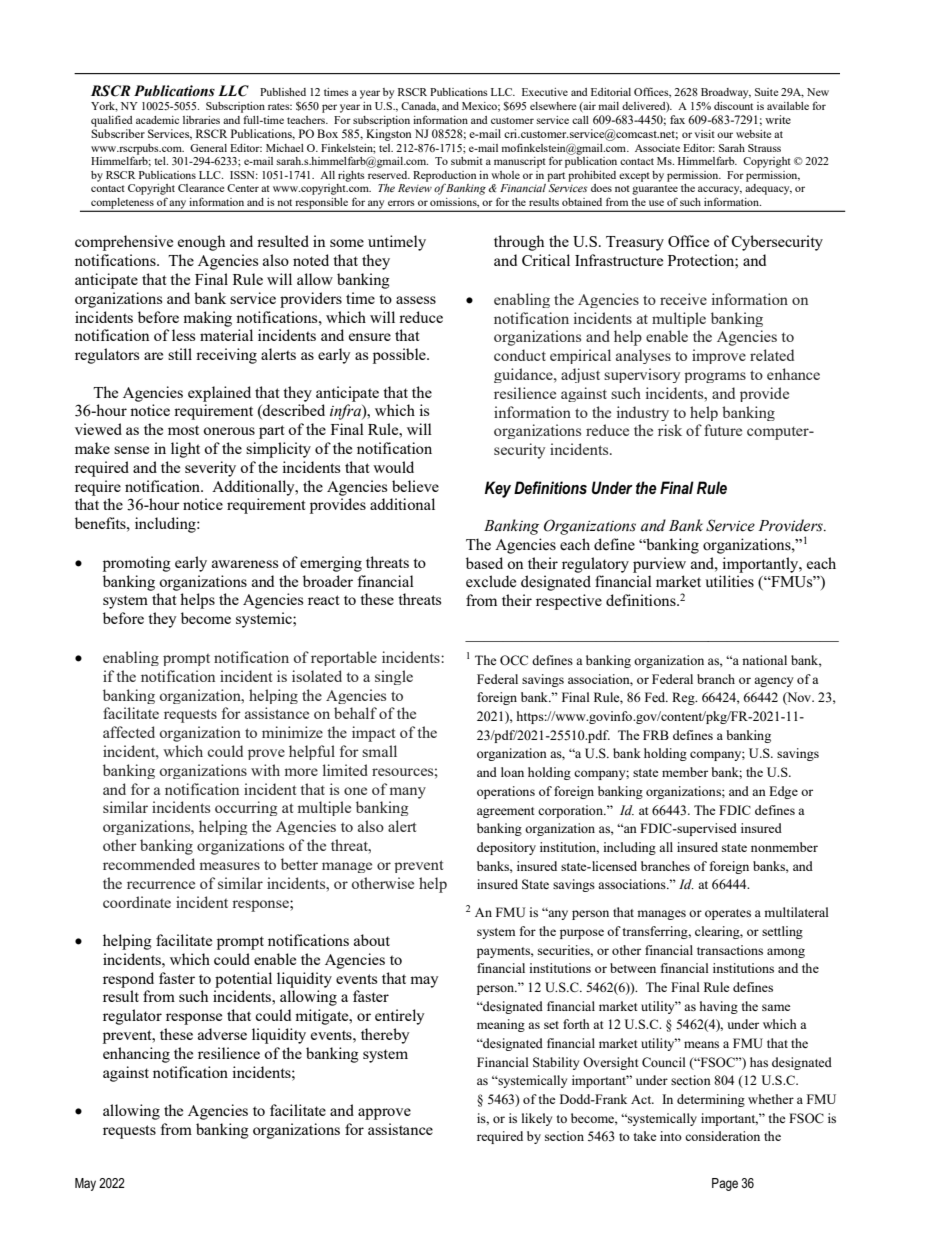  I want to click on website, so click(753, 134).
